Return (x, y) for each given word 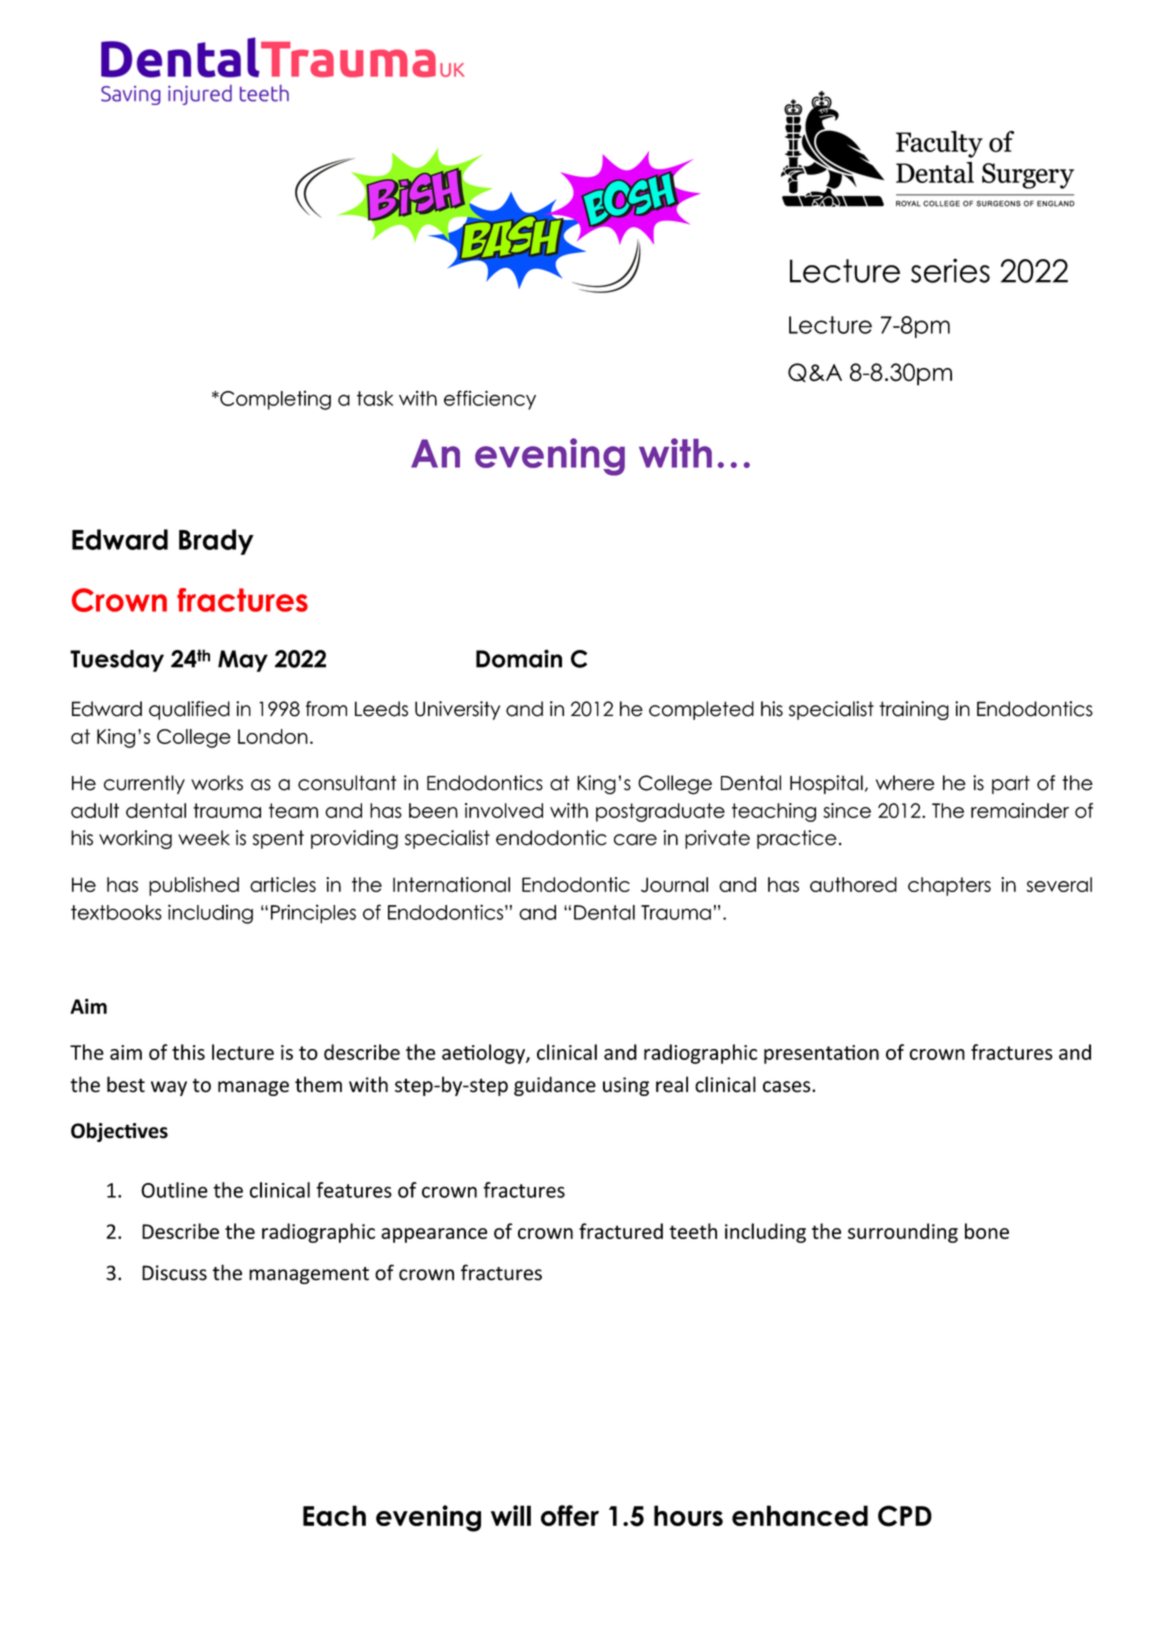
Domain (519, 658)
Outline (174, 1190)
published (194, 886)
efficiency (490, 400)
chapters (949, 886)
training (914, 710)
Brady (216, 542)
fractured (621, 1231)
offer (570, 1515)
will (511, 1515)
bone (987, 1231)
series (950, 270)
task (375, 398)
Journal (674, 885)
